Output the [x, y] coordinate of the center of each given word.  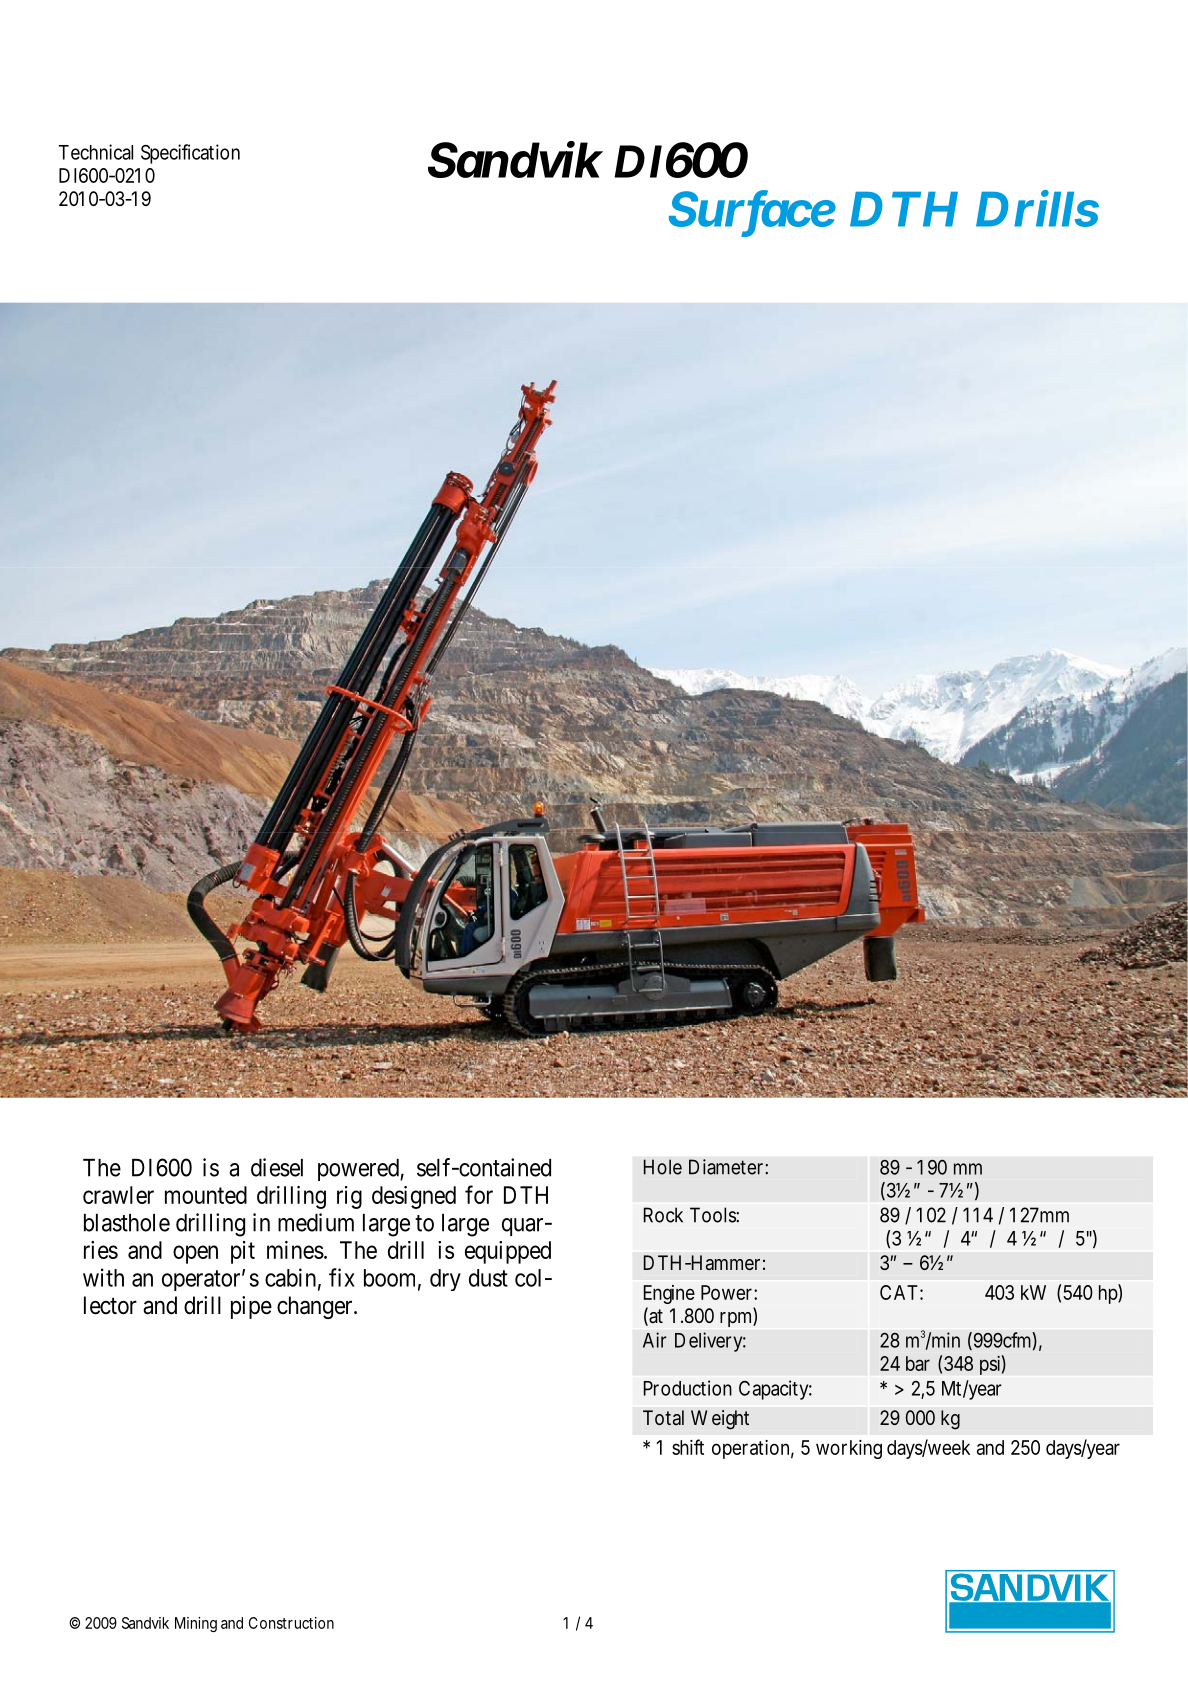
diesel [277, 1167]
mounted [206, 1195]
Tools [714, 1215]
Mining [196, 1624]
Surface [752, 209]
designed [414, 1197]
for [479, 1194]
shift [688, 1447]
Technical [96, 152]
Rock [663, 1215]
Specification [190, 154]
